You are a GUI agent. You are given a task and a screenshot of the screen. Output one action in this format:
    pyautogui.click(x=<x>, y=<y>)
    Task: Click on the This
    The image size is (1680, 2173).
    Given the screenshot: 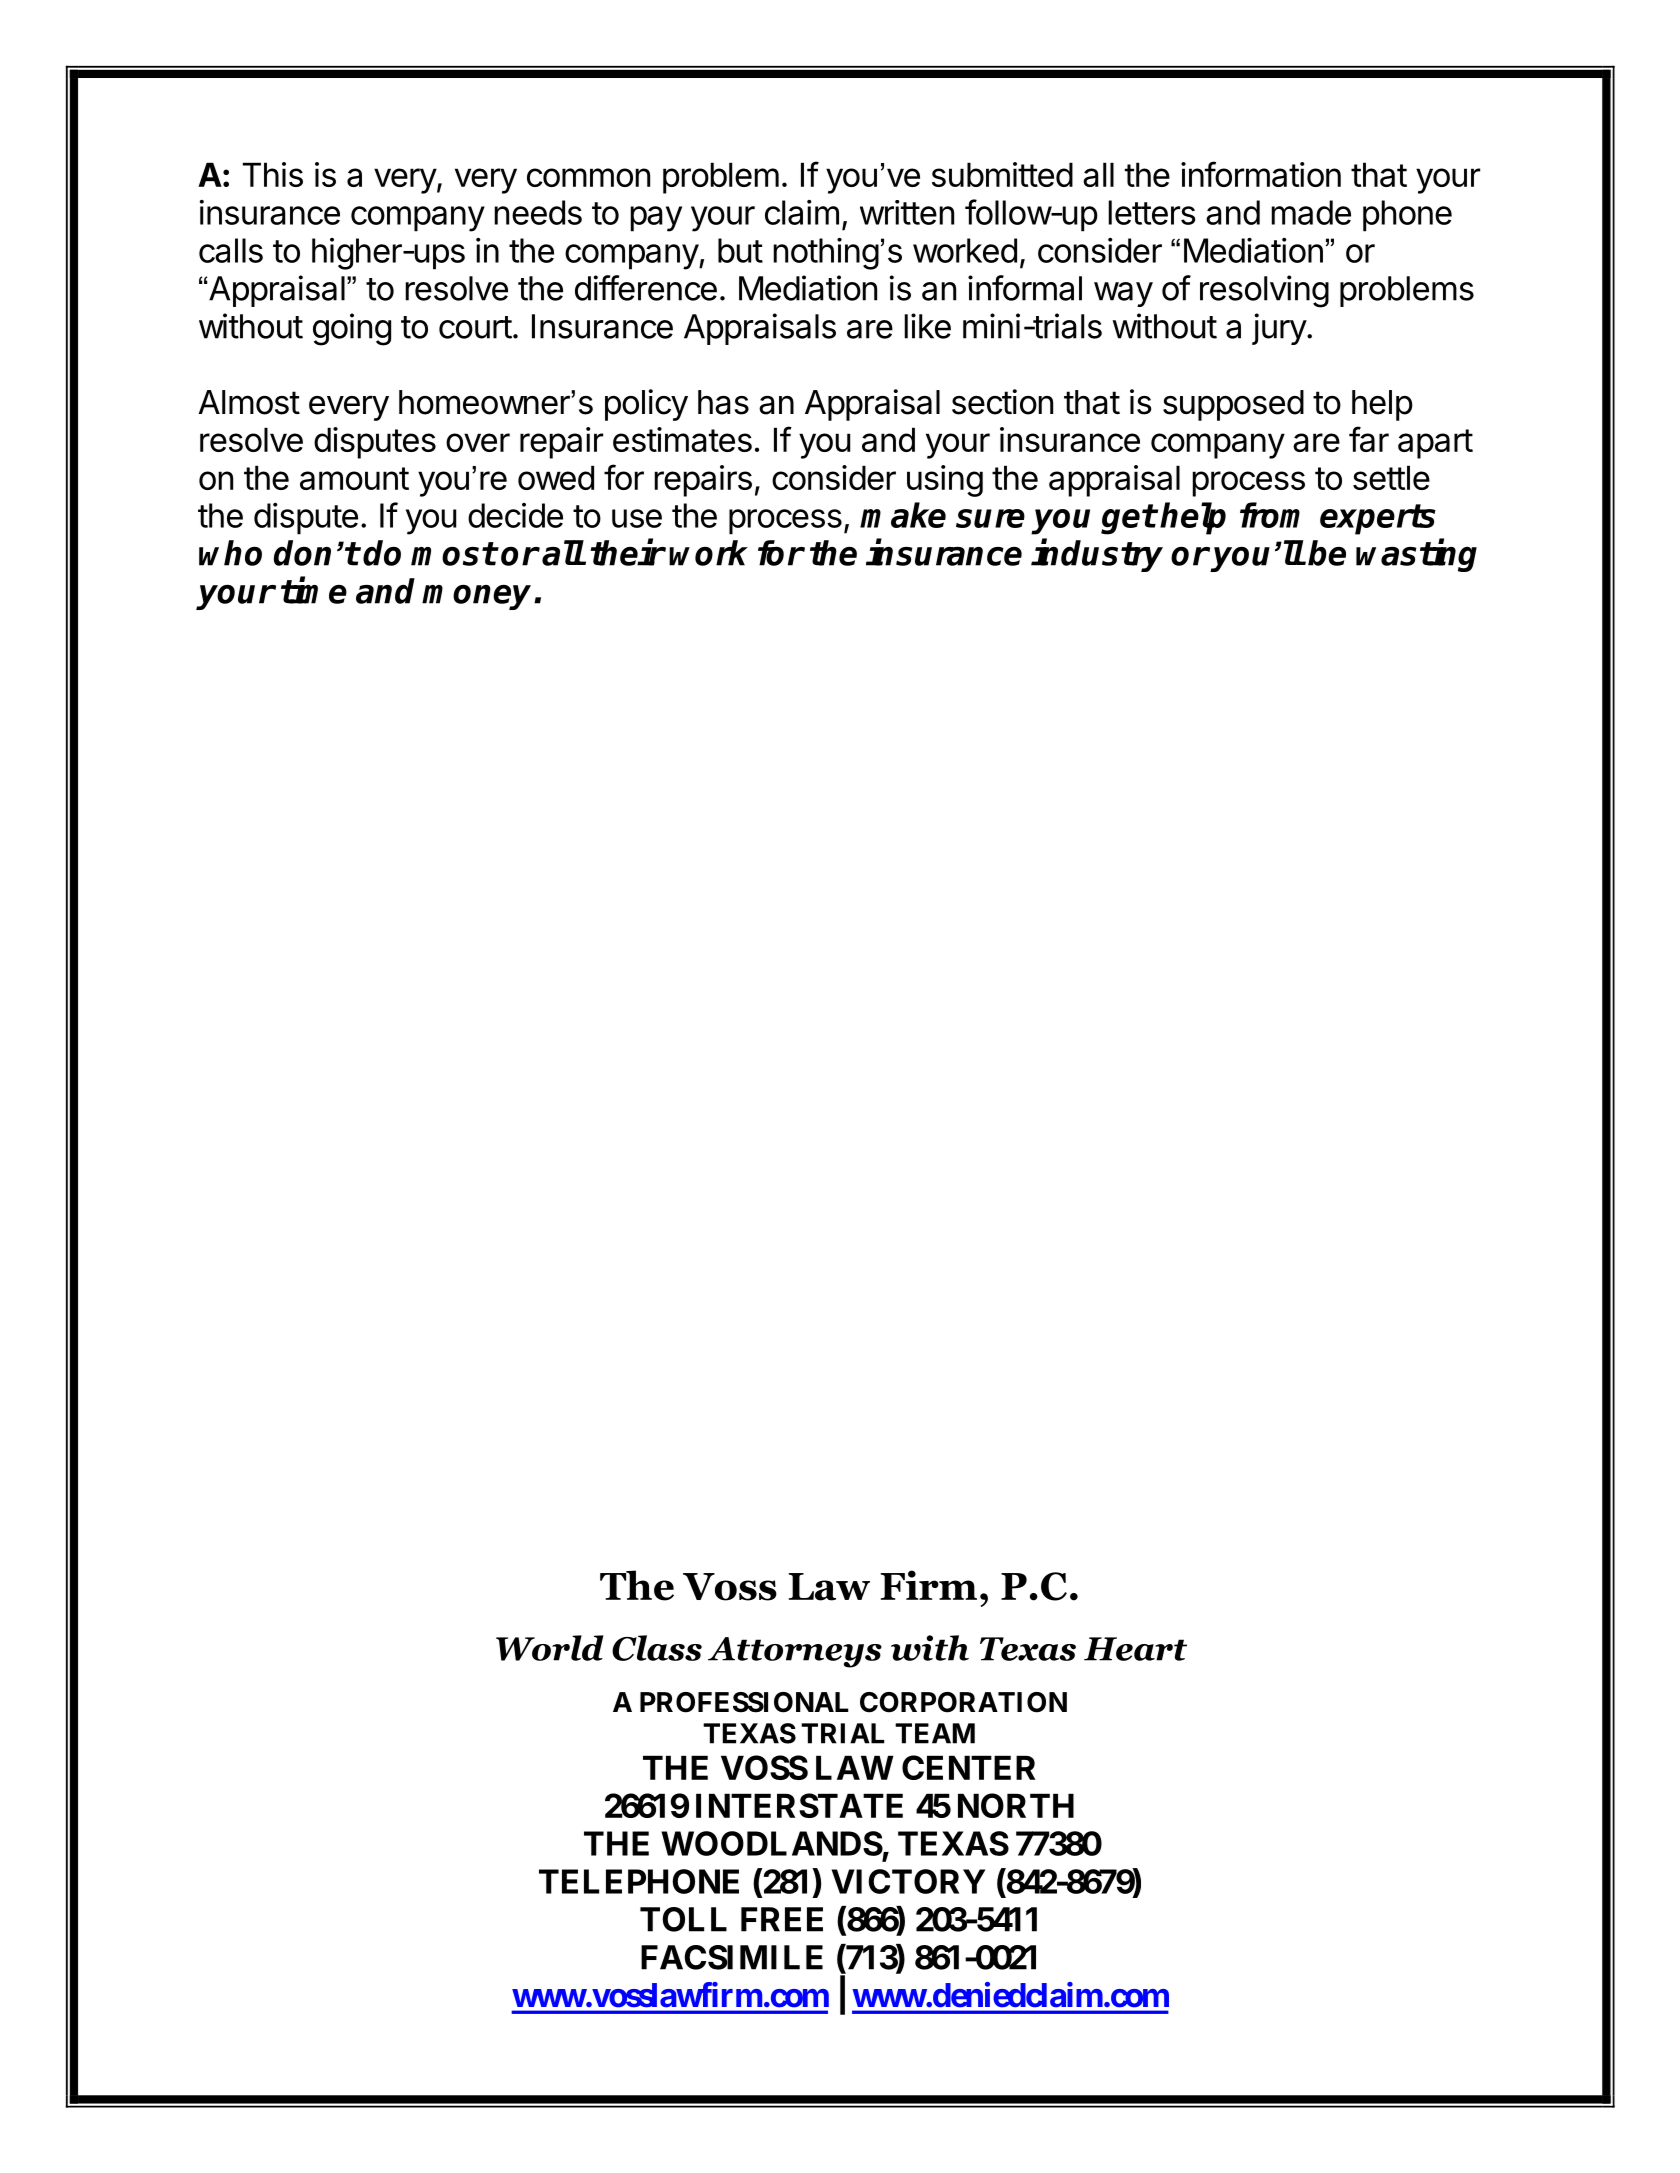 What is the action you would take?
    pyautogui.click(x=273, y=174)
